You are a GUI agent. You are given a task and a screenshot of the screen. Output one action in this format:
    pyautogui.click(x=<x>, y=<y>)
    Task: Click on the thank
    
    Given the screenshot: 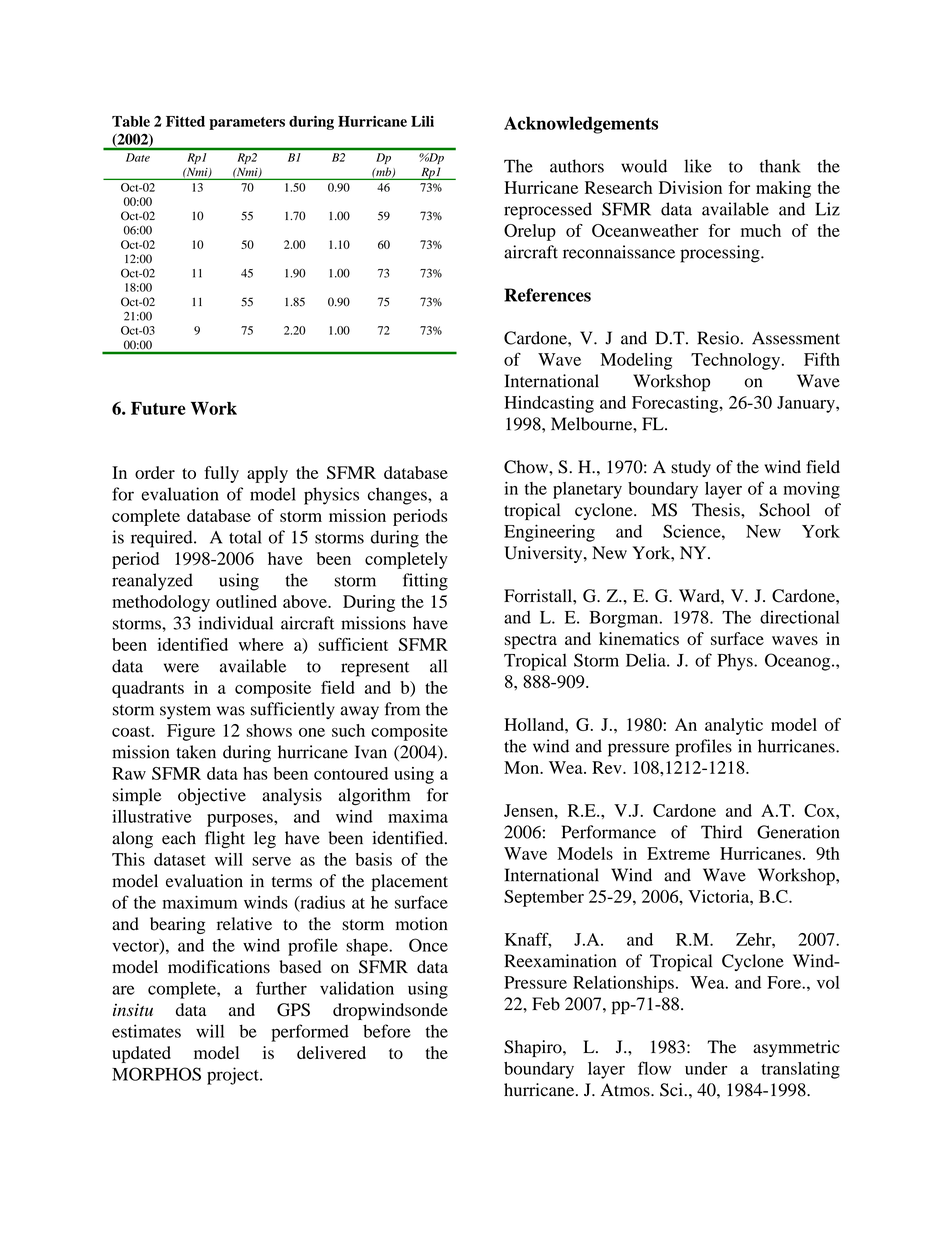 What is the action you would take?
    pyautogui.click(x=780, y=166)
